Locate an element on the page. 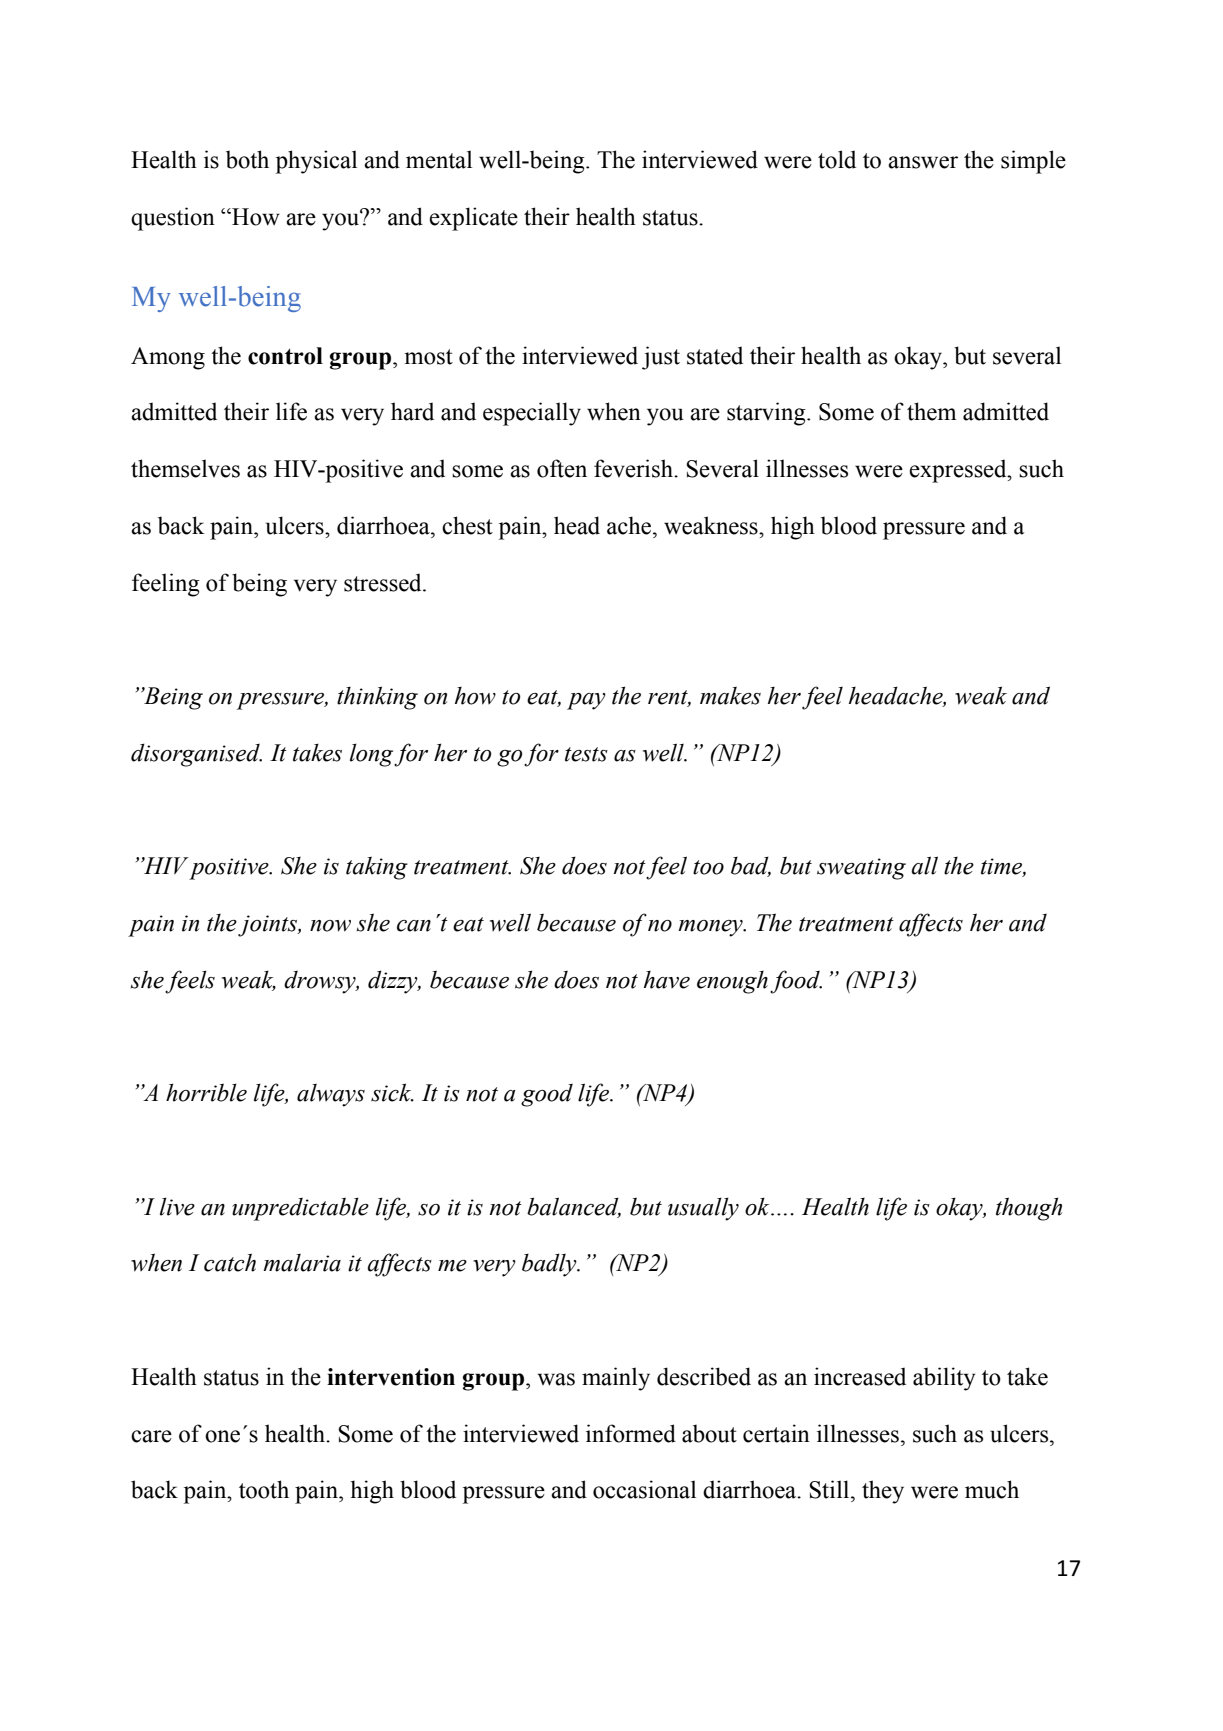 The height and width of the document is (1731, 1223). answer is located at coordinates (923, 162).
